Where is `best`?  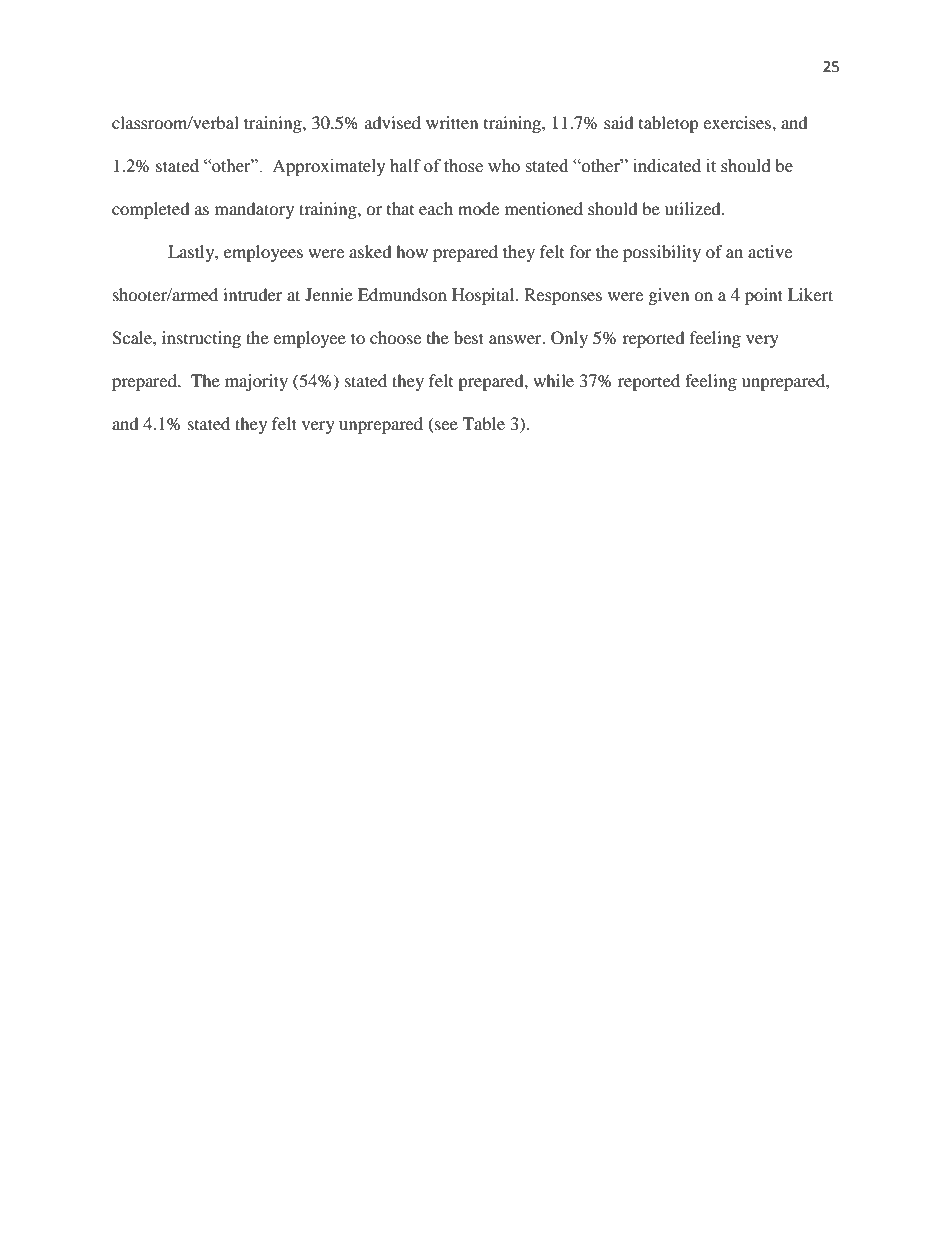
best is located at coordinates (469, 337).
